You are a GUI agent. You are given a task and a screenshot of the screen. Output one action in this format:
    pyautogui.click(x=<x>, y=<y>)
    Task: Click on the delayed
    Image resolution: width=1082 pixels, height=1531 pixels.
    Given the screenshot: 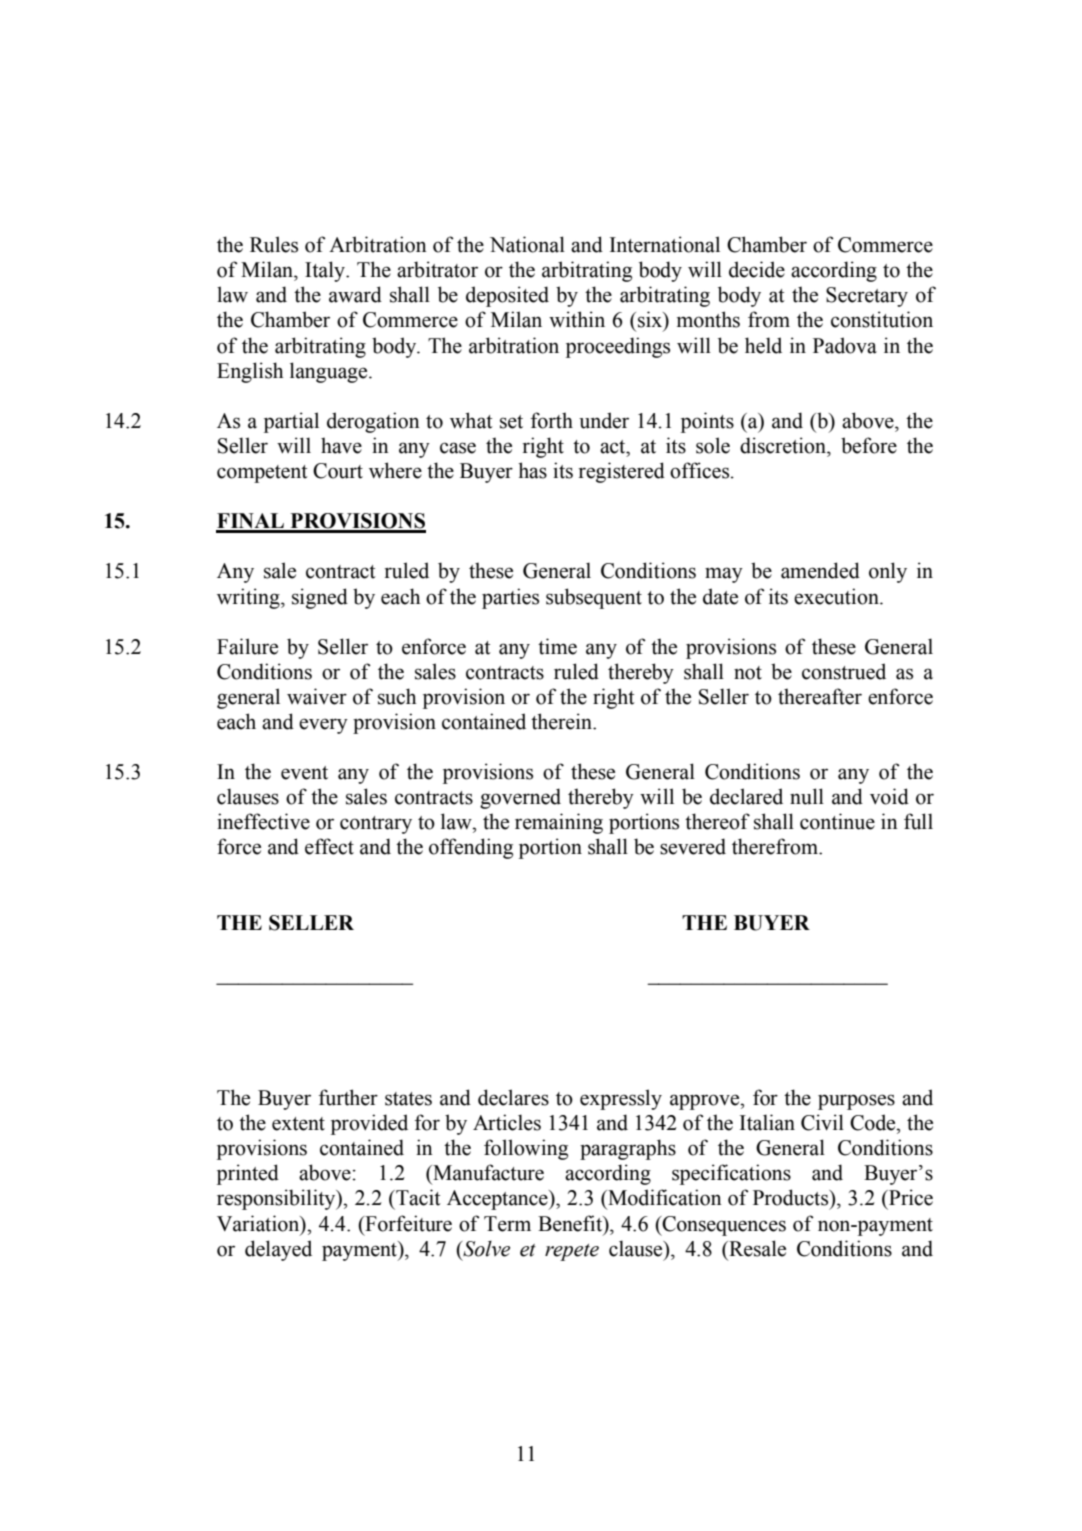 What is the action you would take?
    pyautogui.click(x=278, y=1250)
